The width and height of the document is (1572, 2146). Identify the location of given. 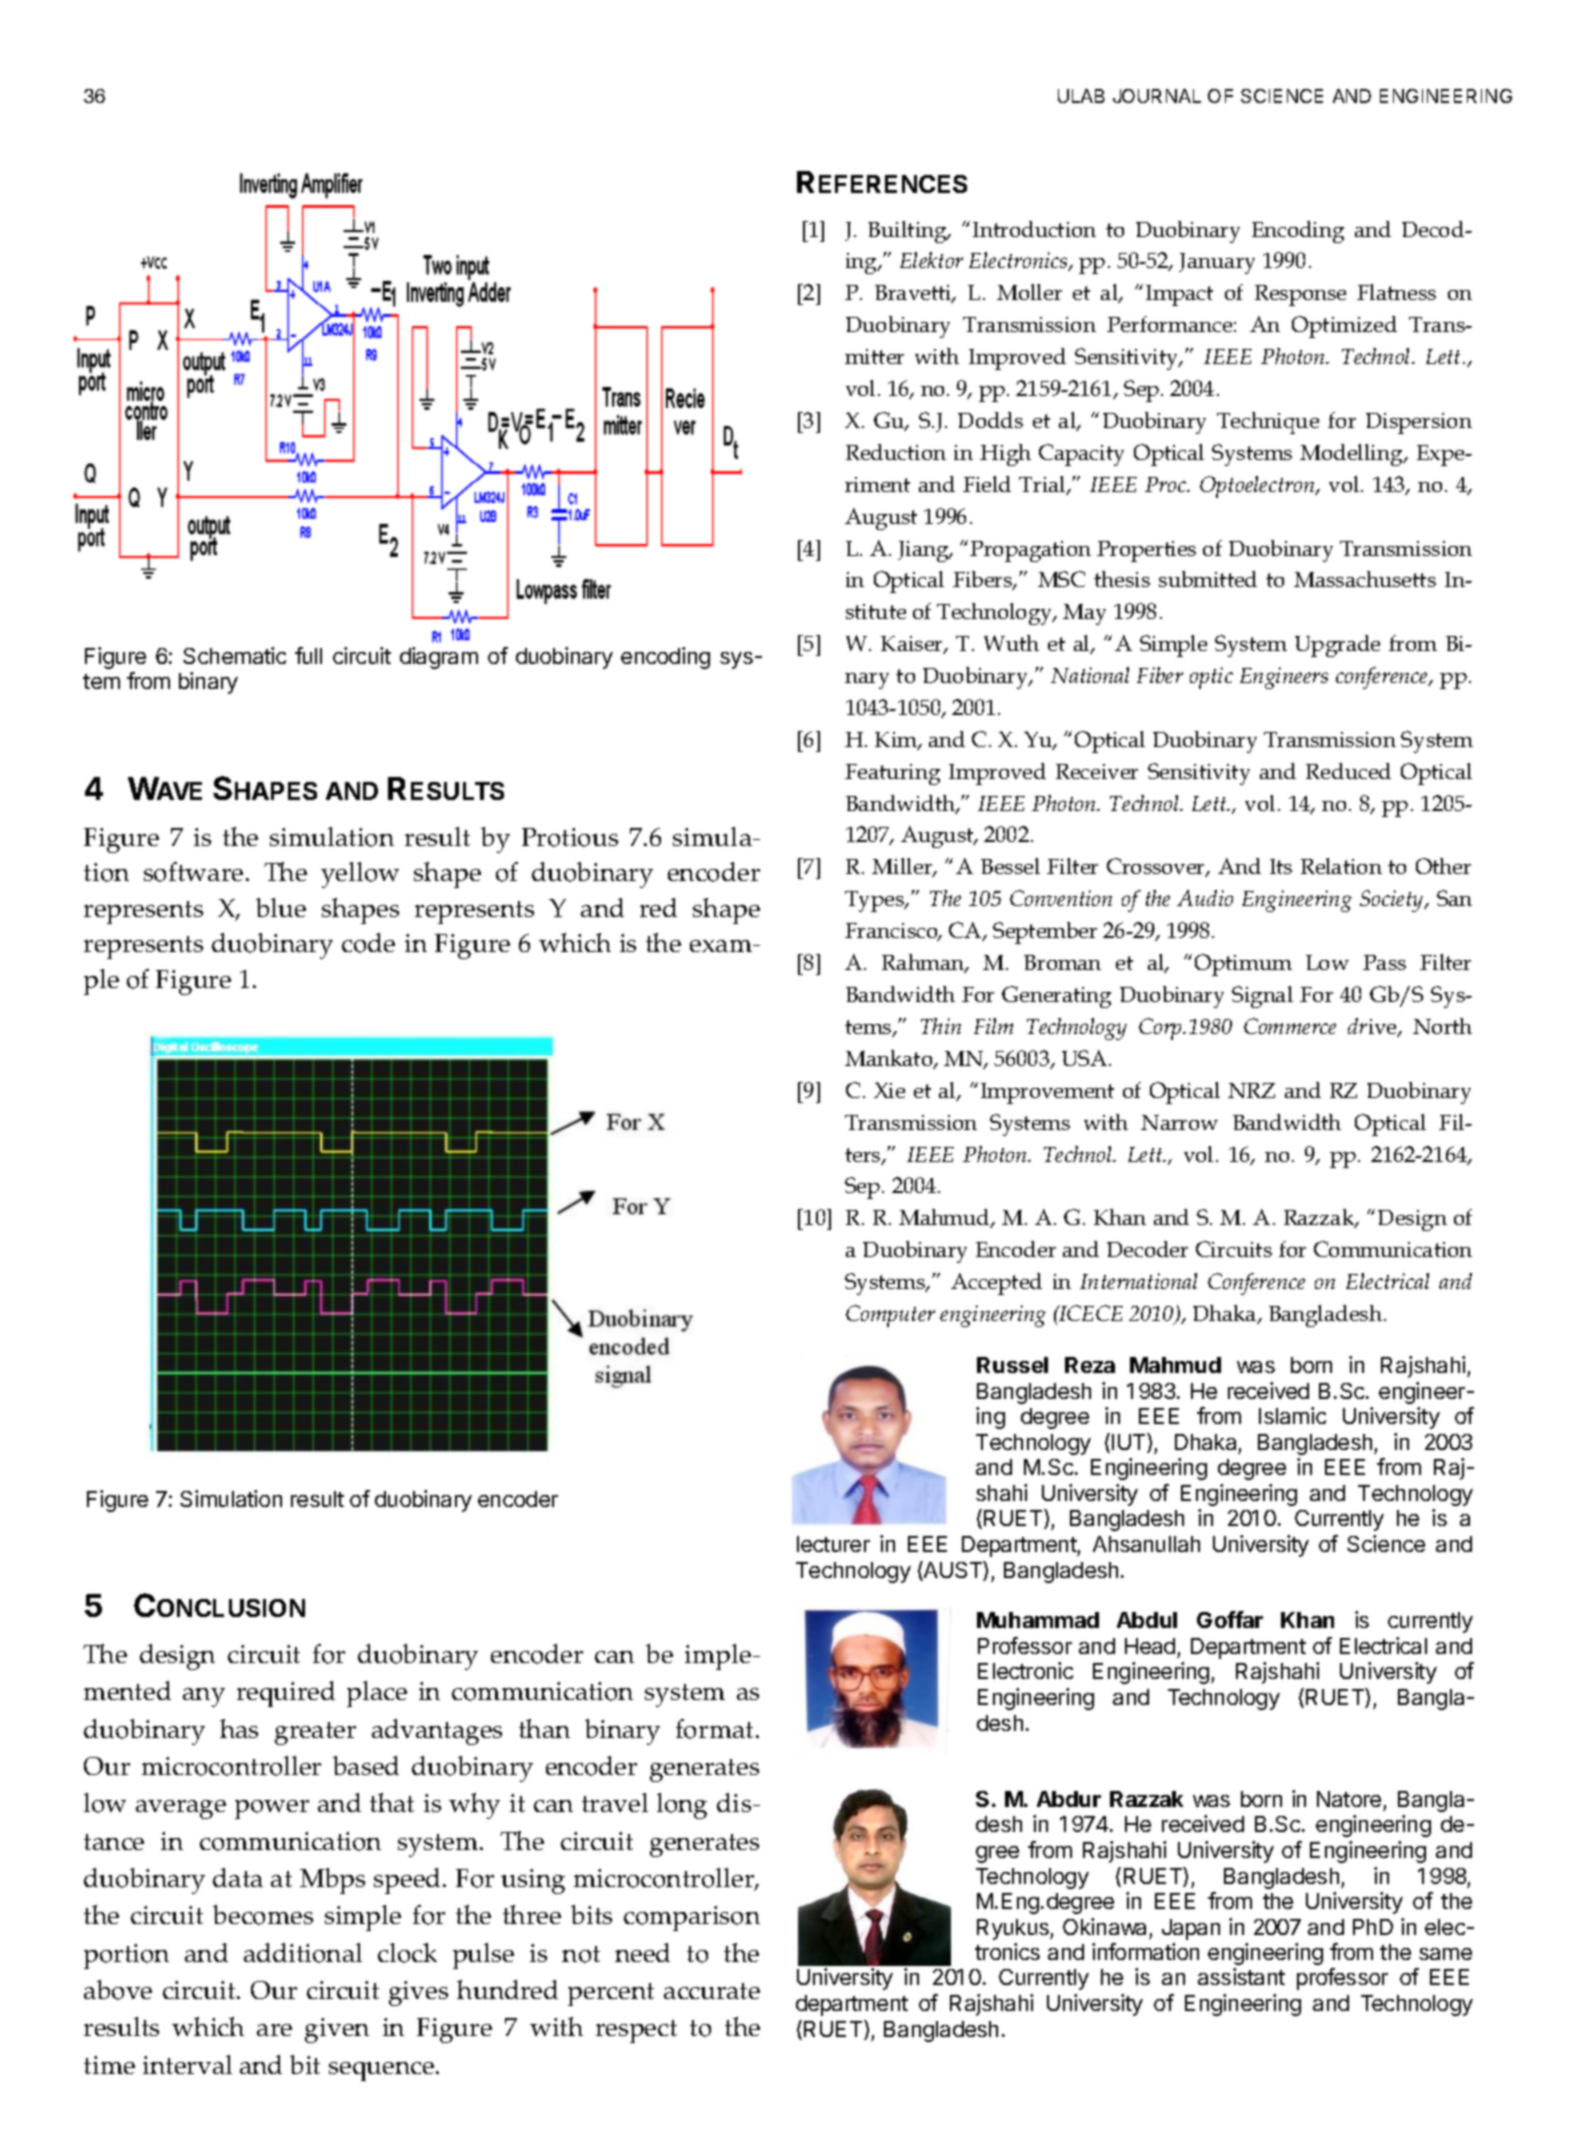
(337, 2030).
